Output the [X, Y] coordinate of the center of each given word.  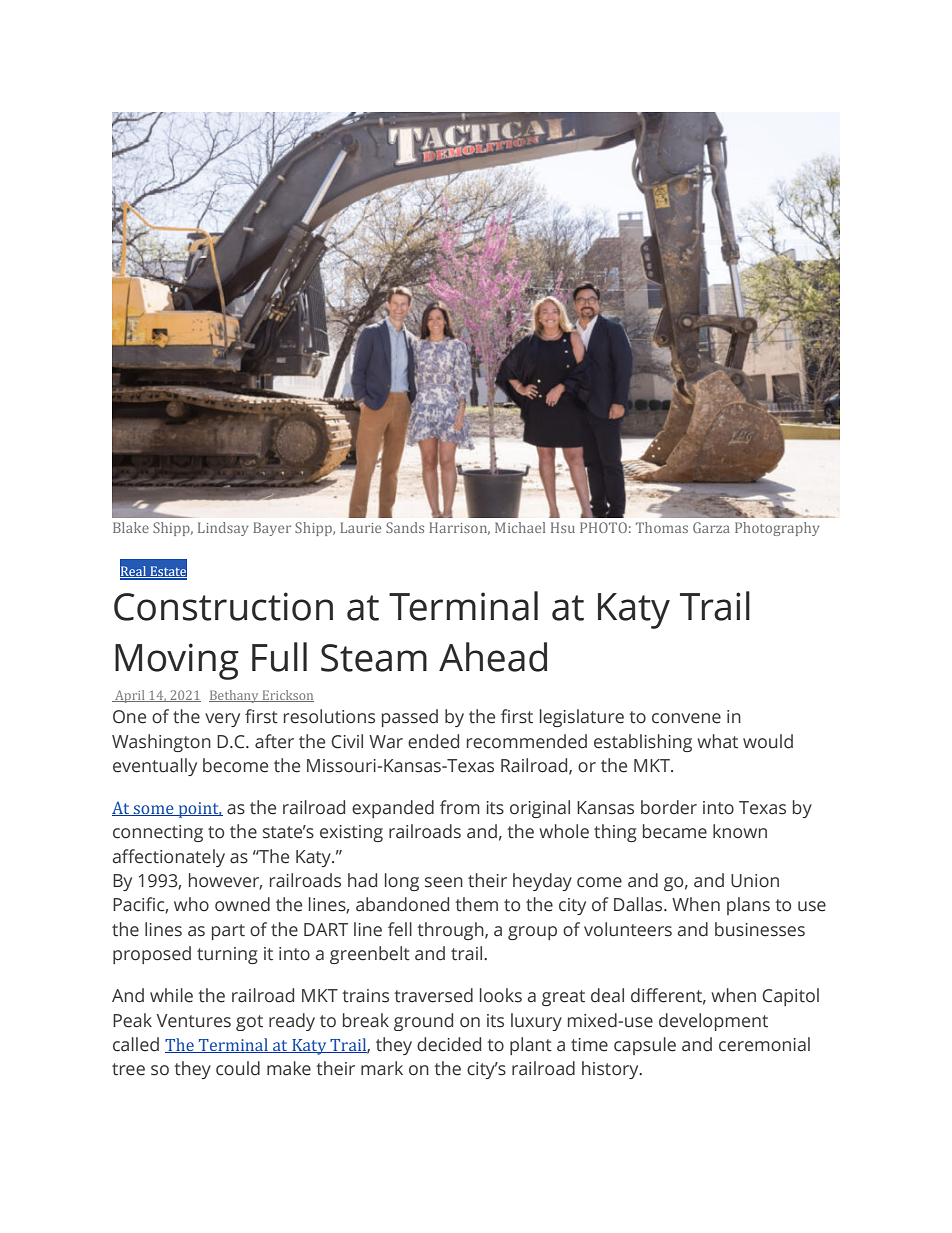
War [386, 742]
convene [686, 718]
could [238, 1068]
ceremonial [764, 1044]
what [717, 741]
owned [242, 904]
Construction [223, 606]
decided [449, 1044]
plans [748, 906]
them [476, 904]
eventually [155, 767]
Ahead [493, 657]
